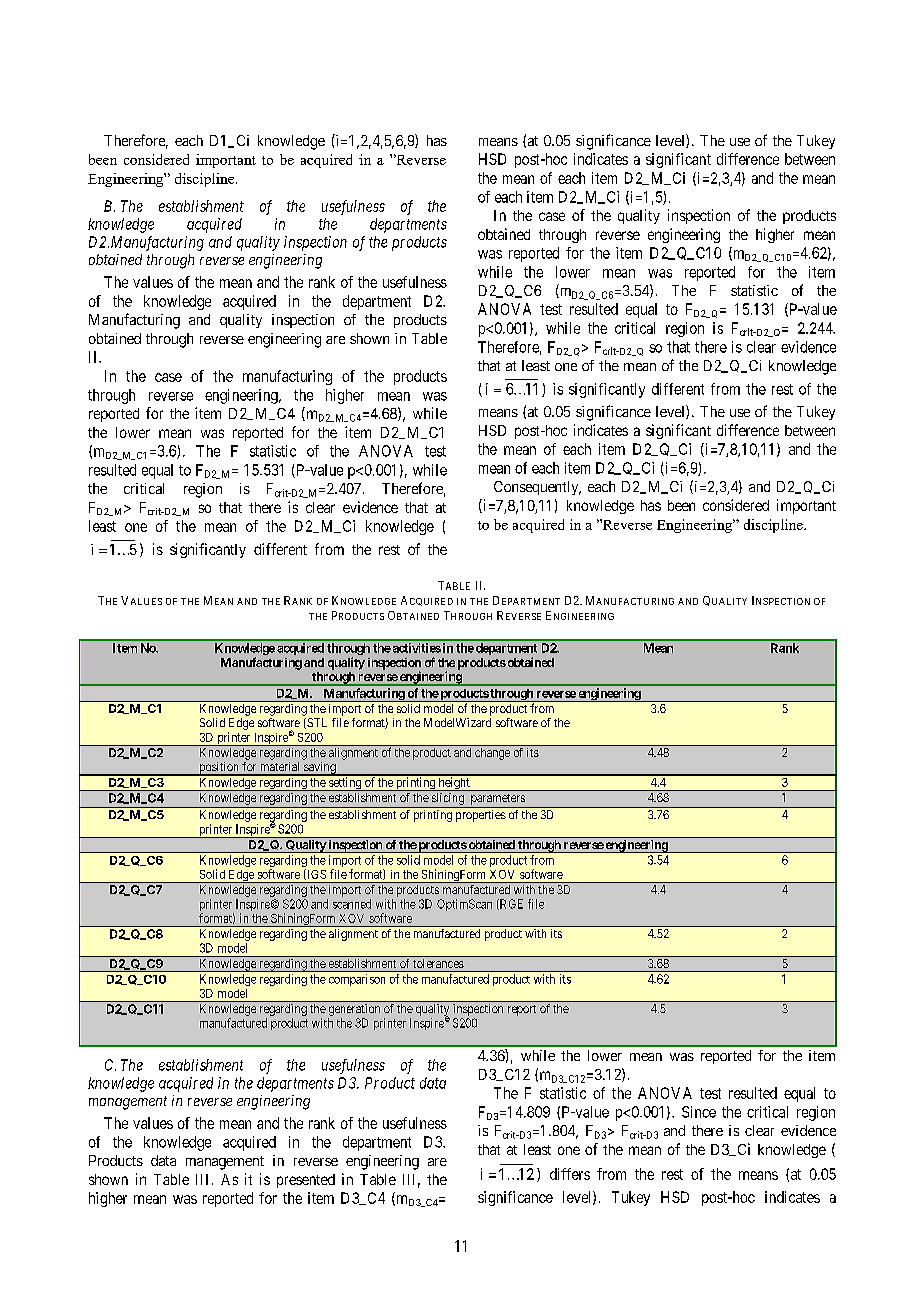 This page has height=1308, width=924. What do you see at coordinates (306, 1181) in the page?
I see `presented` at bounding box center [306, 1181].
